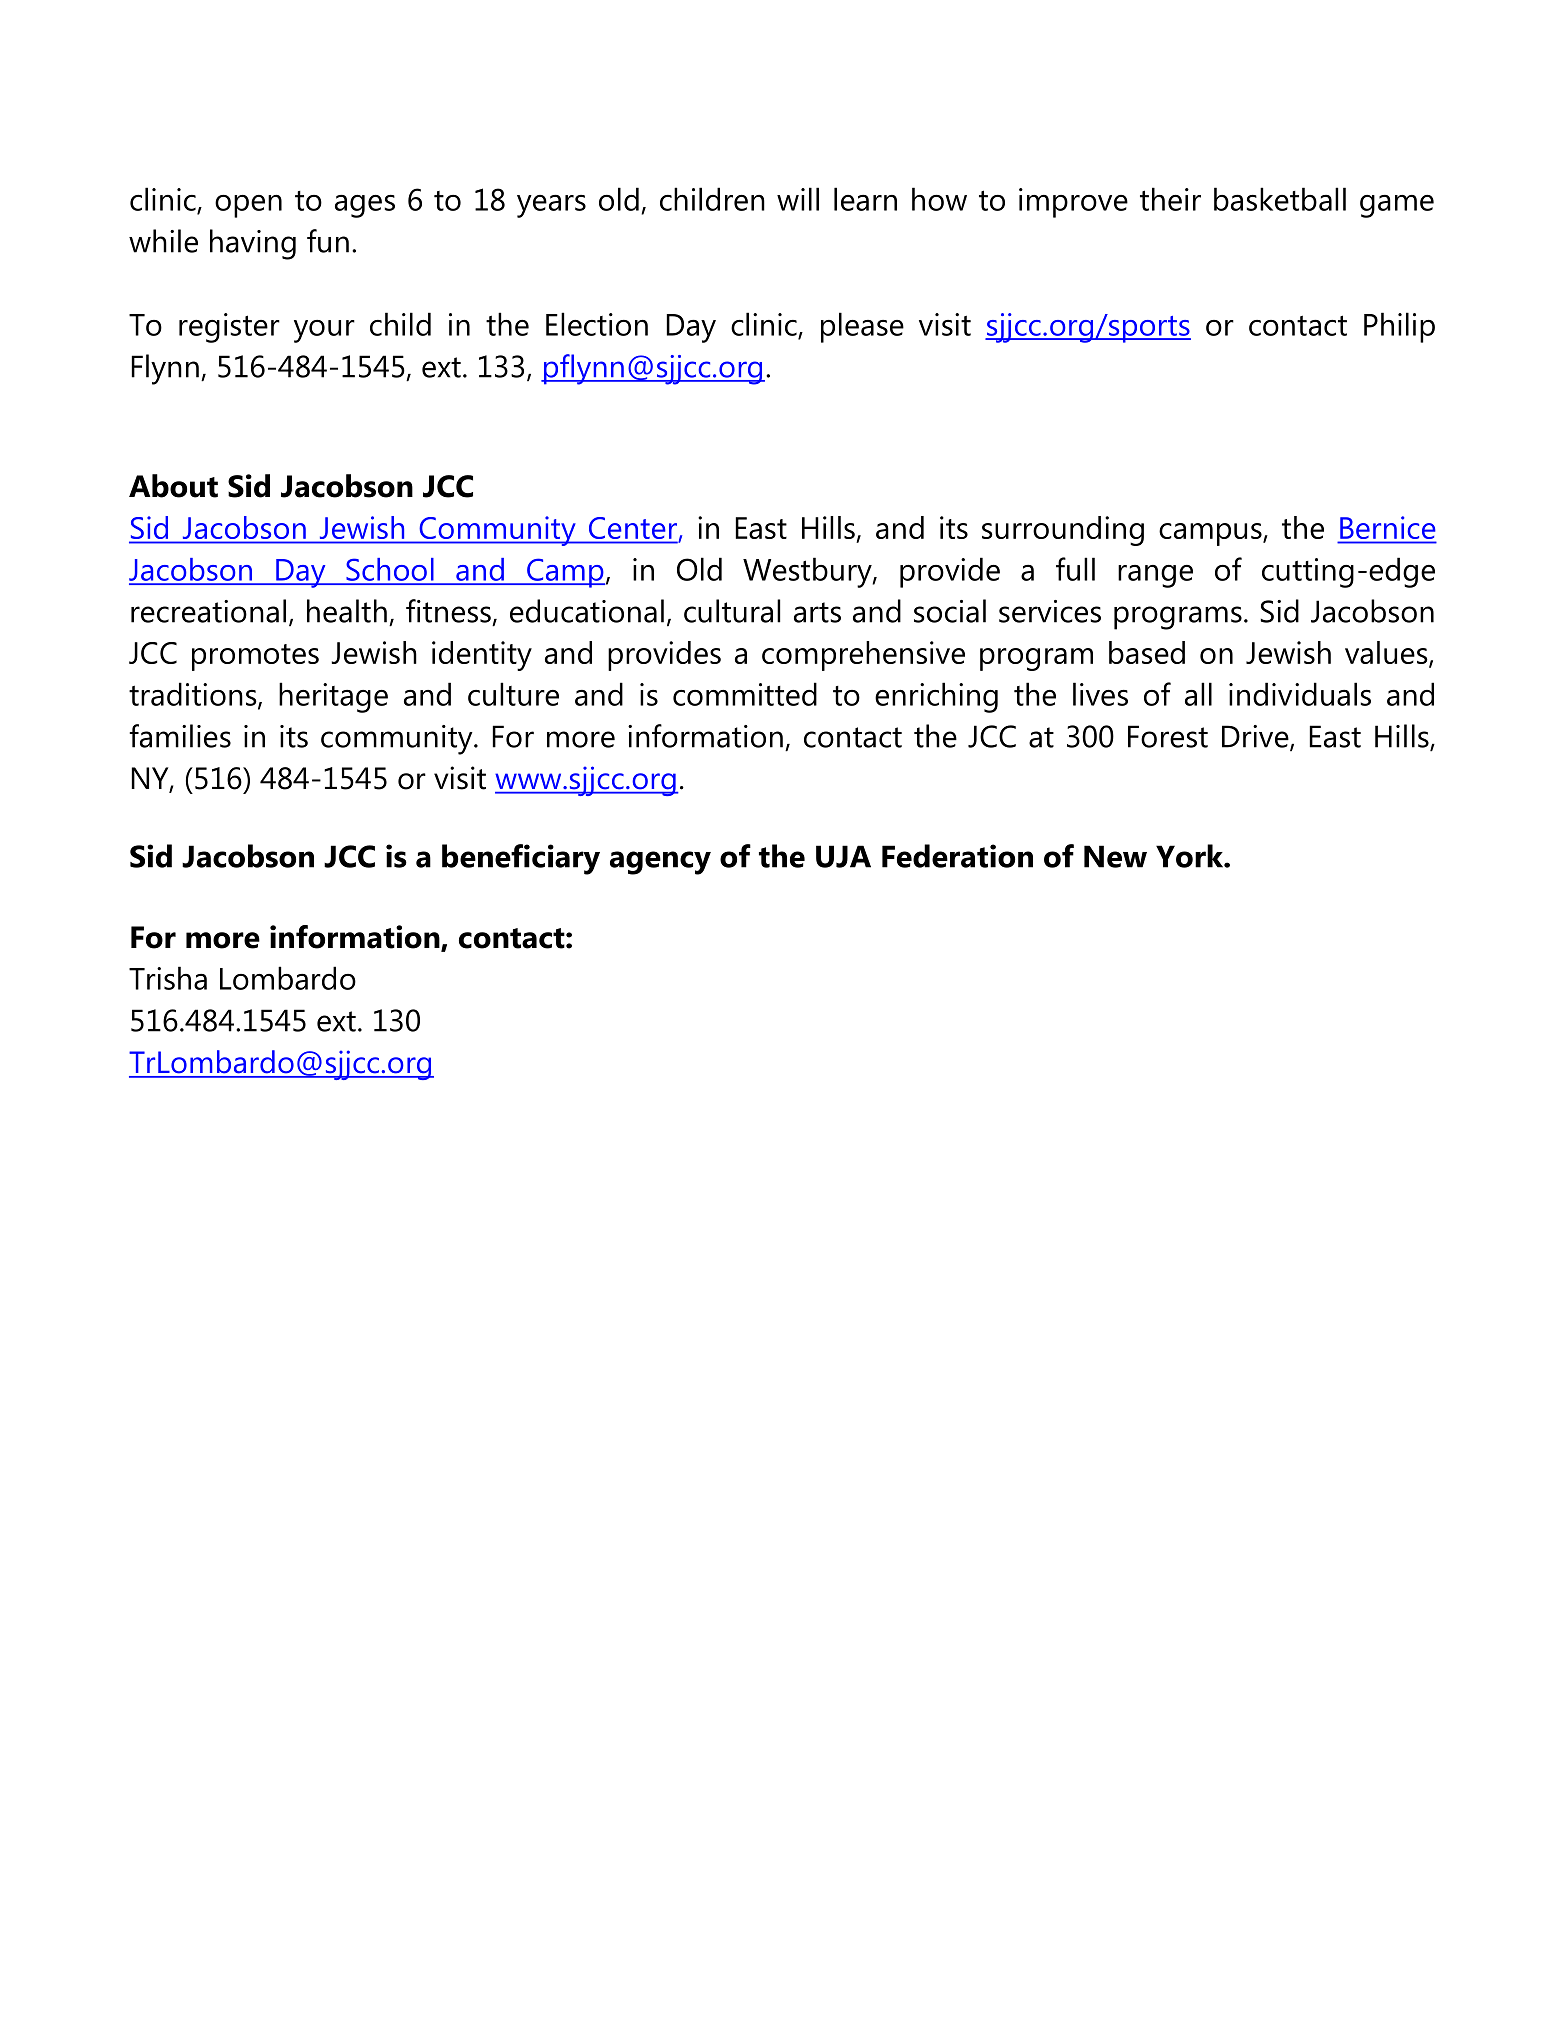 Image resolution: width=1565 pixels, height=2025 pixels. Describe the element at coordinates (328, 241) in the page. I see `fun` at that location.
